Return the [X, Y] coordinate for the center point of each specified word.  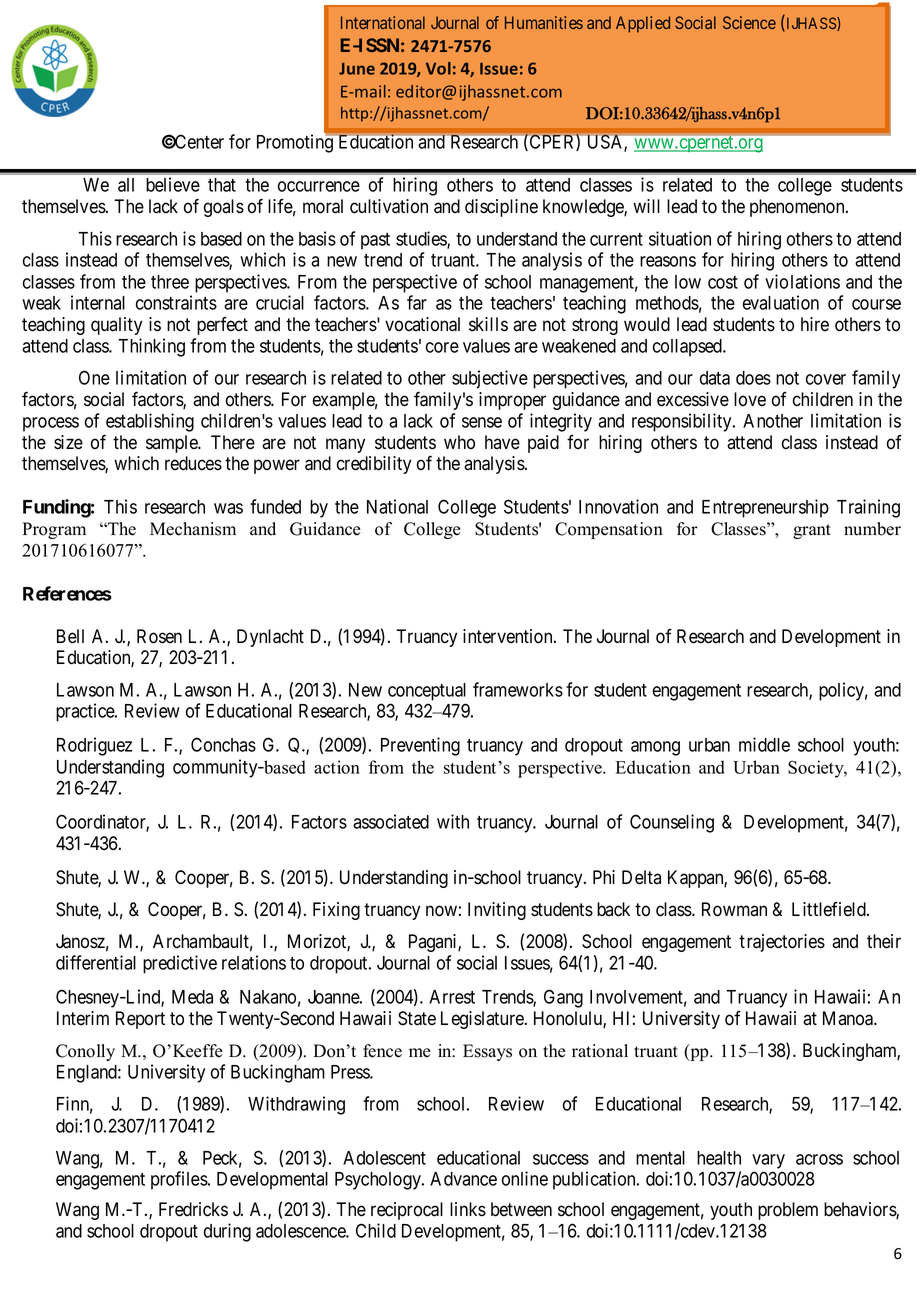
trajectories [782, 943]
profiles [179, 1180]
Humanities [544, 22]
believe [173, 184]
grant [812, 531]
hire [815, 324]
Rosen [159, 636]
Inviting [497, 911]
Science [749, 22]
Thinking [151, 347]
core [442, 347]
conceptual [427, 692]
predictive [180, 964]
